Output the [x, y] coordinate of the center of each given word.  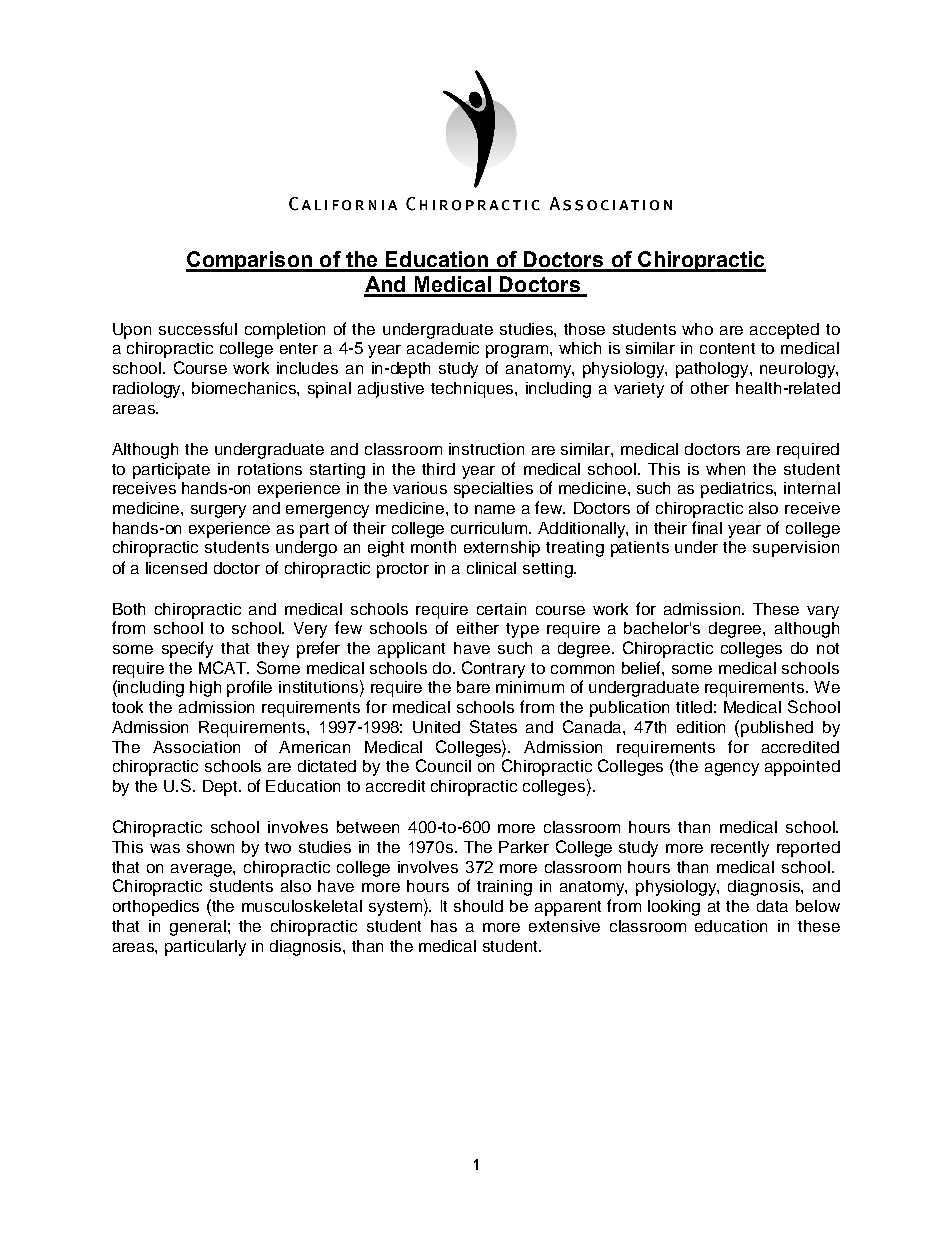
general [198, 928]
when [725, 469]
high [205, 689]
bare [473, 687]
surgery [218, 511]
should [478, 906]
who [697, 329]
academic [443, 348]
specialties [493, 490]
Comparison [250, 261]
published [777, 729]
